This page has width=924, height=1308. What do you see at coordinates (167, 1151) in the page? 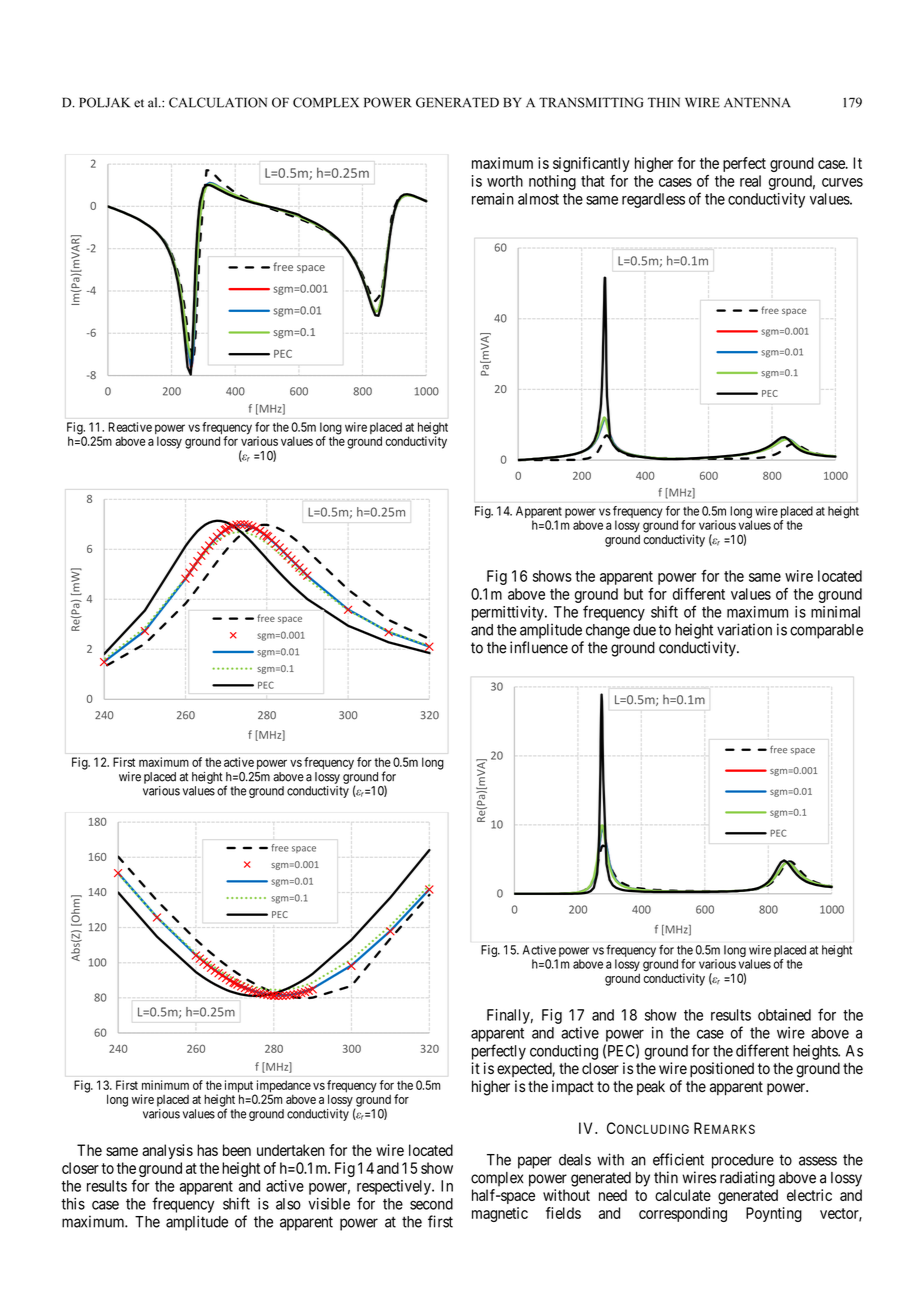
I see `analysis` at bounding box center [167, 1151].
